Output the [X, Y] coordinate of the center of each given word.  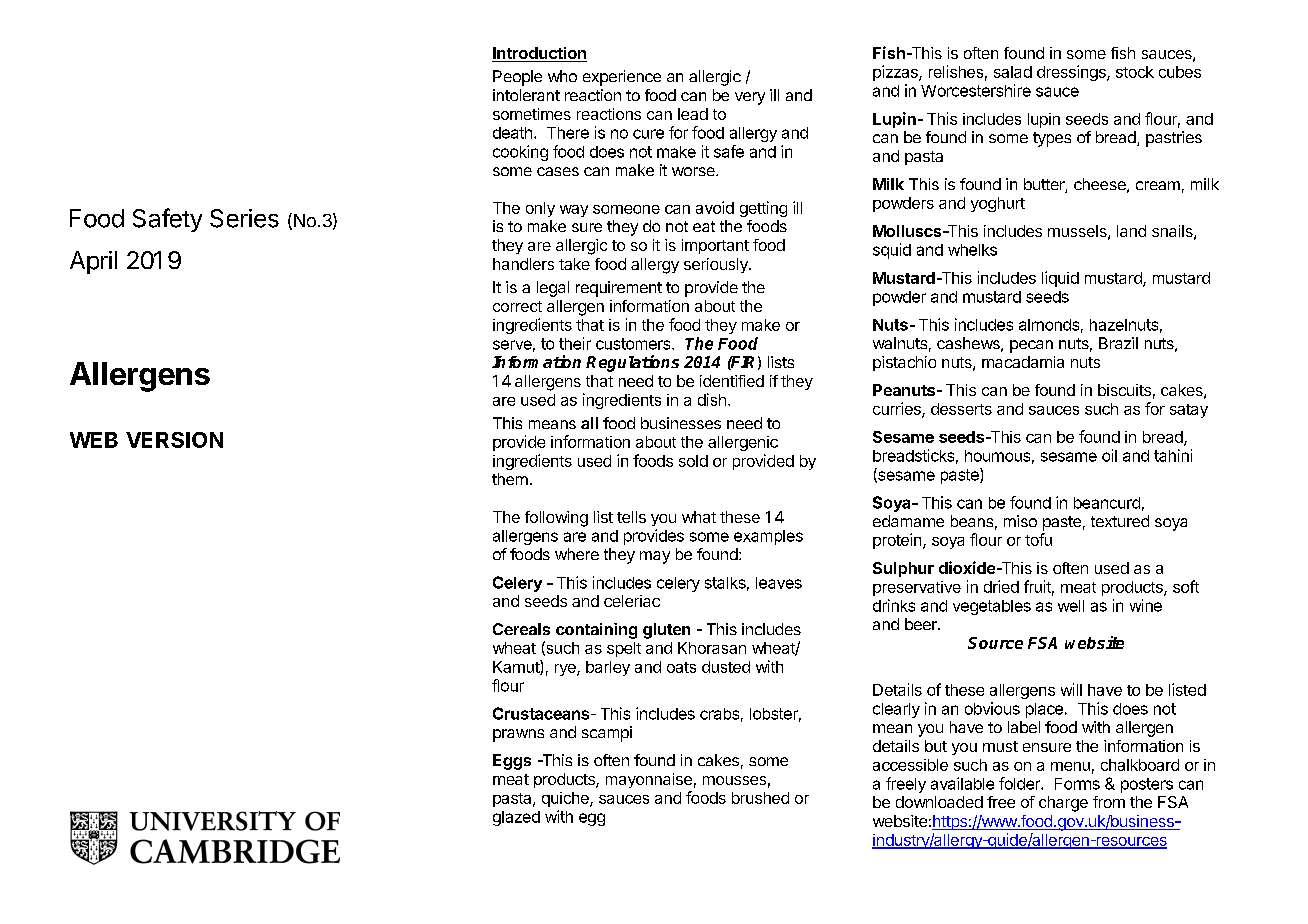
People [517, 78]
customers [634, 344]
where [577, 554]
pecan [1031, 346]
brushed [760, 798]
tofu [1038, 539]
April [93, 262]
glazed [516, 818]
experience [622, 78]
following [556, 519]
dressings [1072, 73]
